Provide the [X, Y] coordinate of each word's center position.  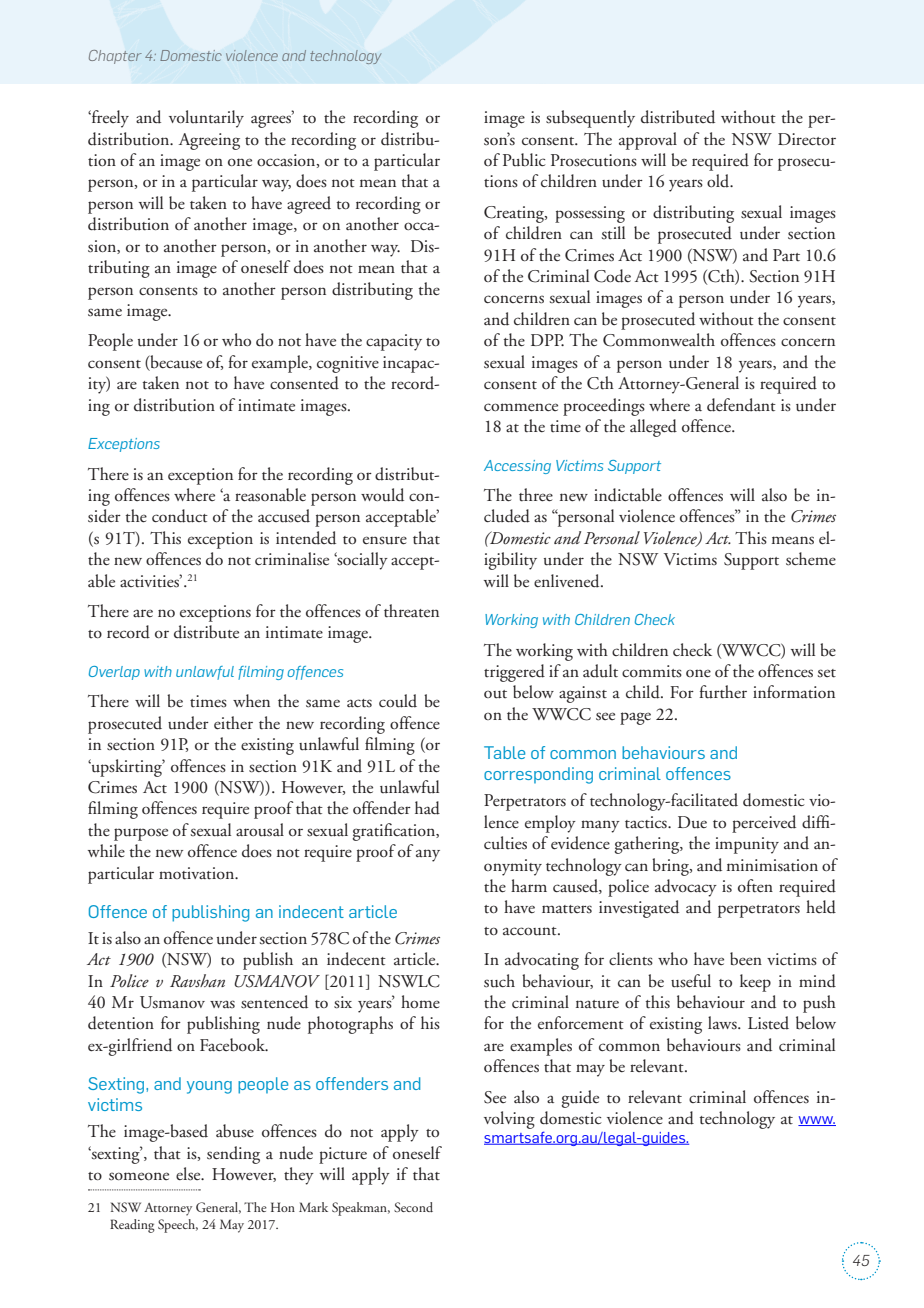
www [817, 1121]
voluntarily [206, 119]
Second [413, 1207]
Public [524, 160]
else [189, 1174]
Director [807, 139]
